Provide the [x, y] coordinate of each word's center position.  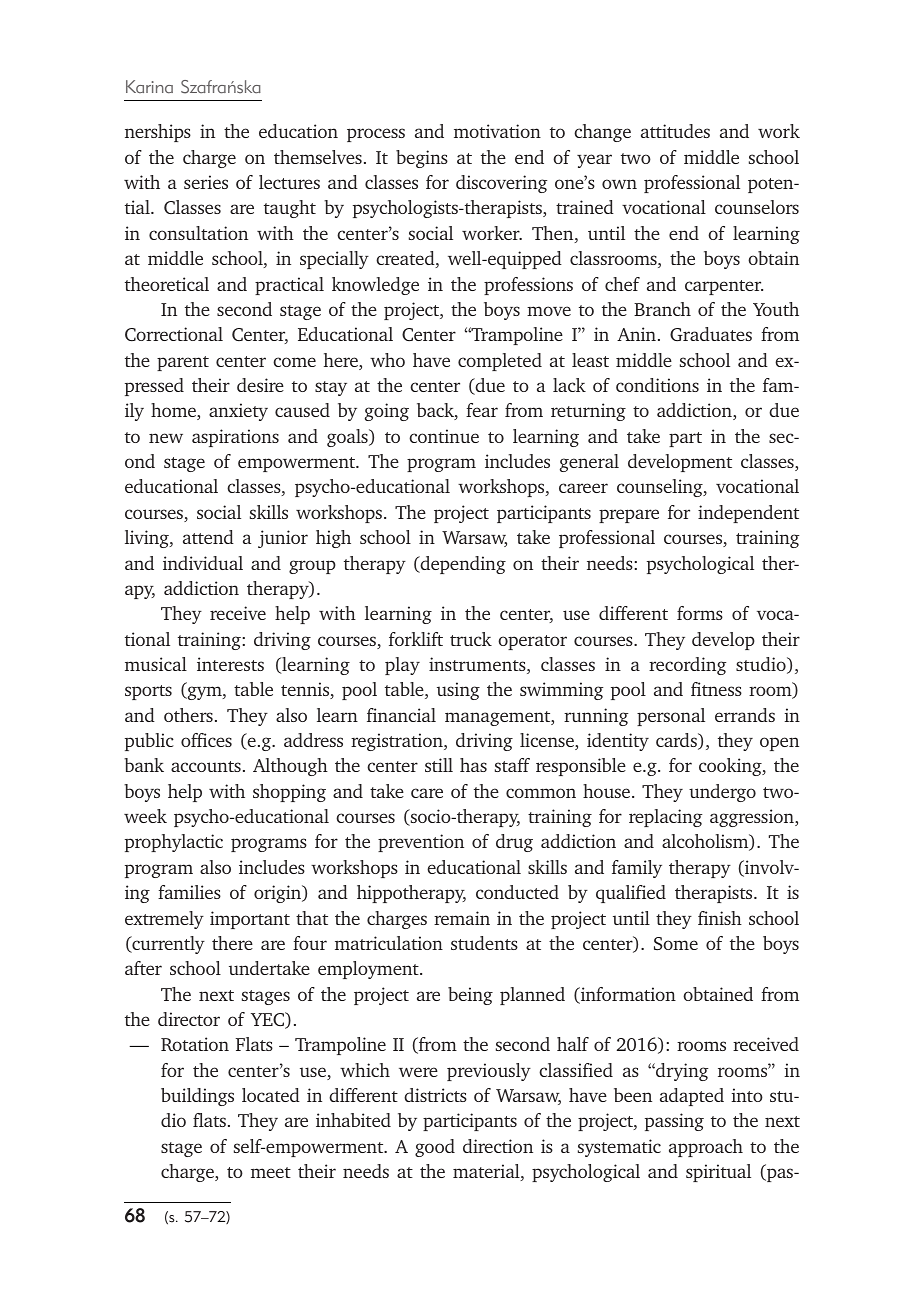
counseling [661, 488]
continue [444, 436]
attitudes [675, 131]
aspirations [235, 438]
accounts [206, 766]
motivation [497, 131]
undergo [722, 793]
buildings [197, 1097]
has [473, 765]
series [206, 182]
